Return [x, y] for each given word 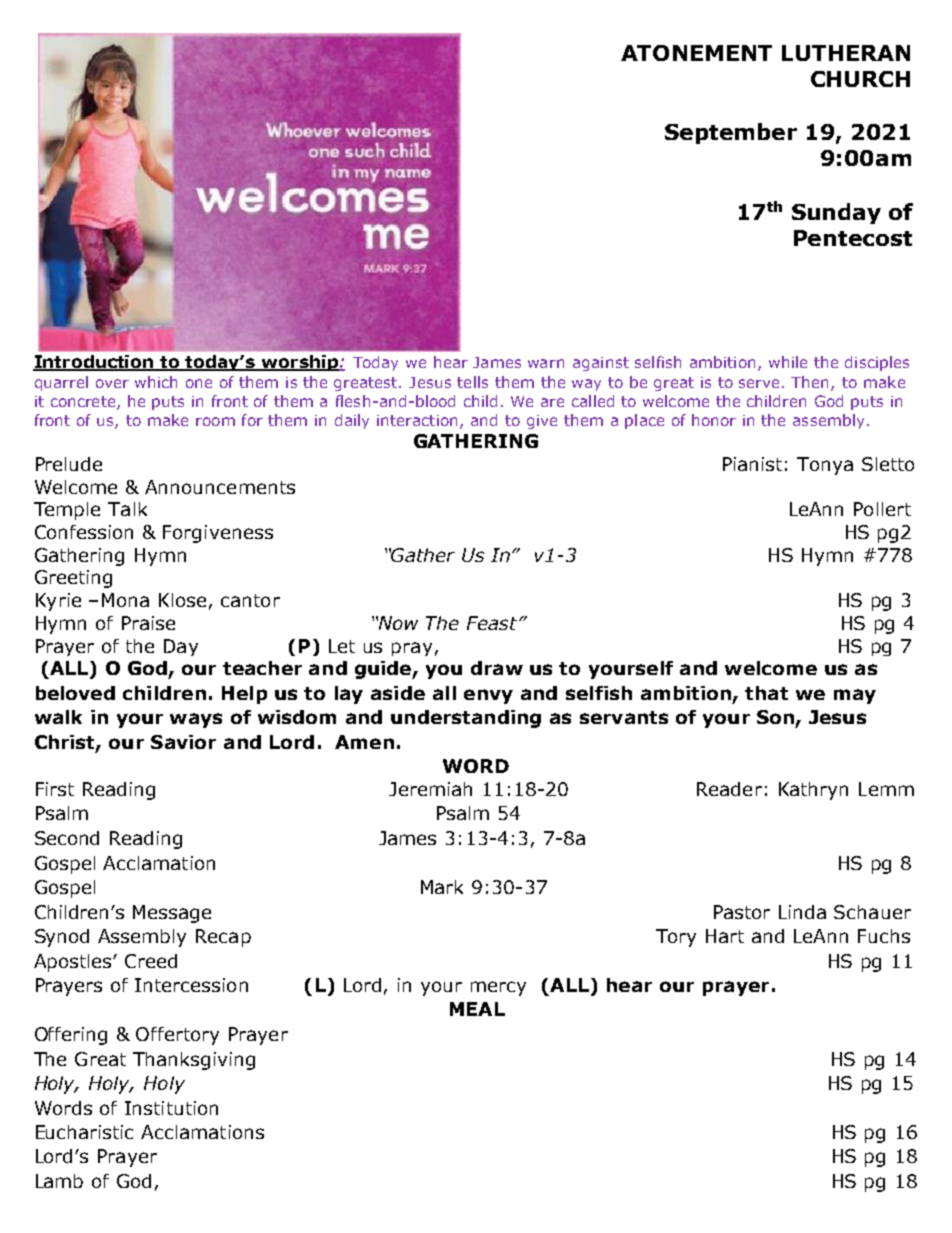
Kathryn [813, 791]
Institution [171, 1108]
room [215, 421]
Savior [183, 742]
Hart [725, 936]
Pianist [752, 464]
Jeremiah [430, 789]
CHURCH [860, 79]
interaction [417, 420]
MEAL [477, 1009]
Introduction [94, 363]
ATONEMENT [696, 53]
